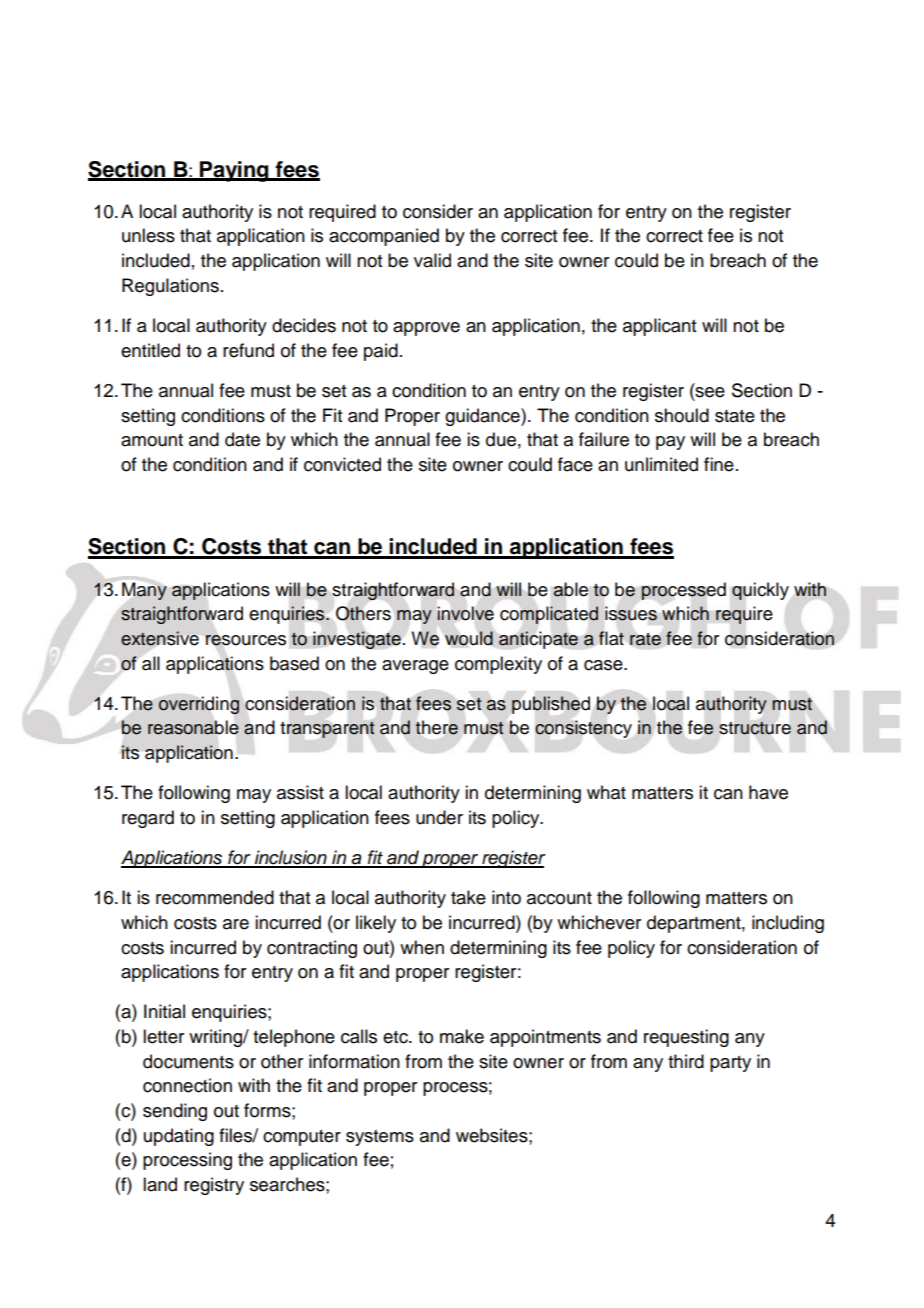  Describe the element at coordinates (432, 260) in the screenshot. I see `valid` at that location.
